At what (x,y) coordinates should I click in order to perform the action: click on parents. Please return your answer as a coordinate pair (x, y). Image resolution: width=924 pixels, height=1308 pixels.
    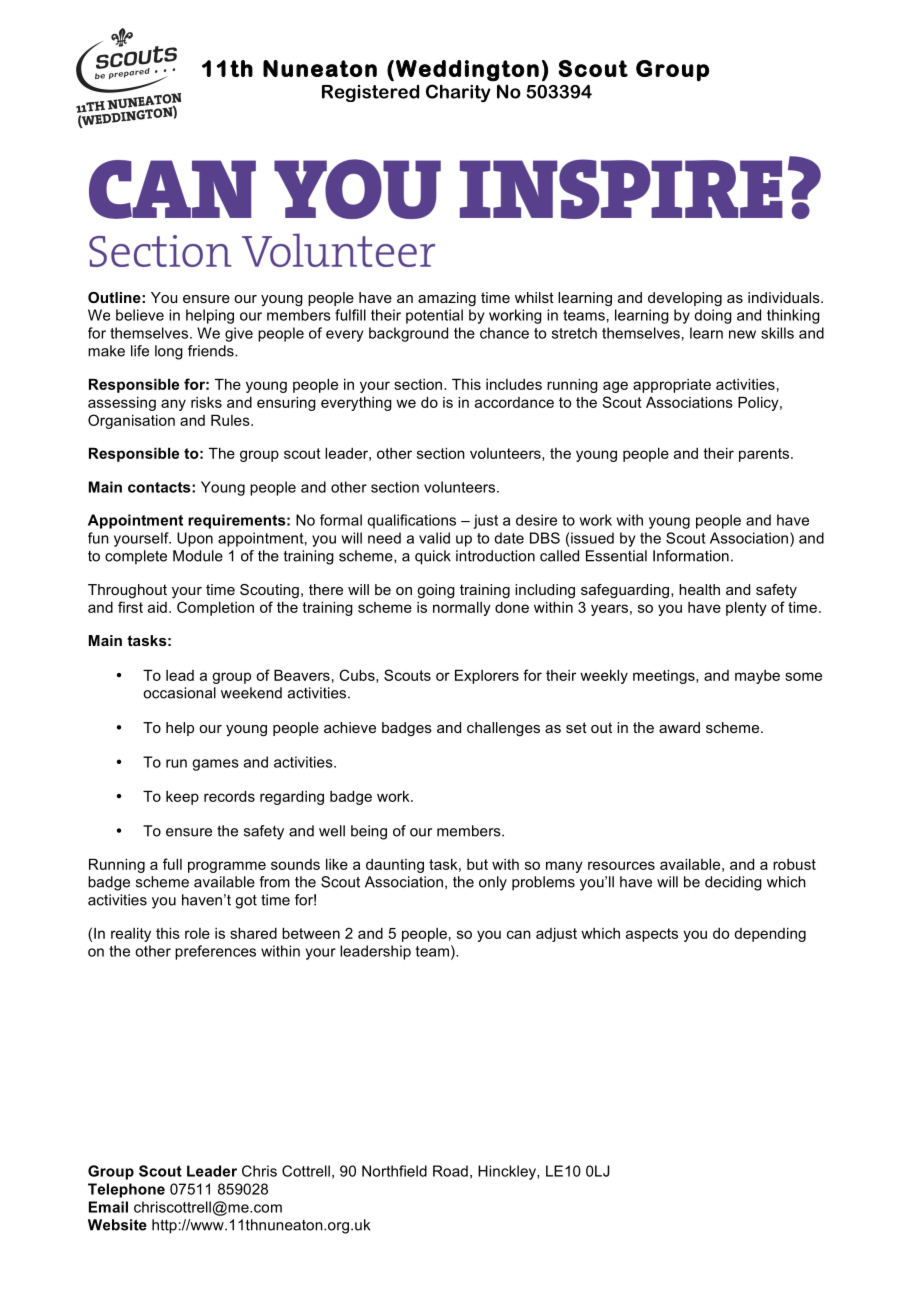
    Looking at the image, I should click on (765, 455).
